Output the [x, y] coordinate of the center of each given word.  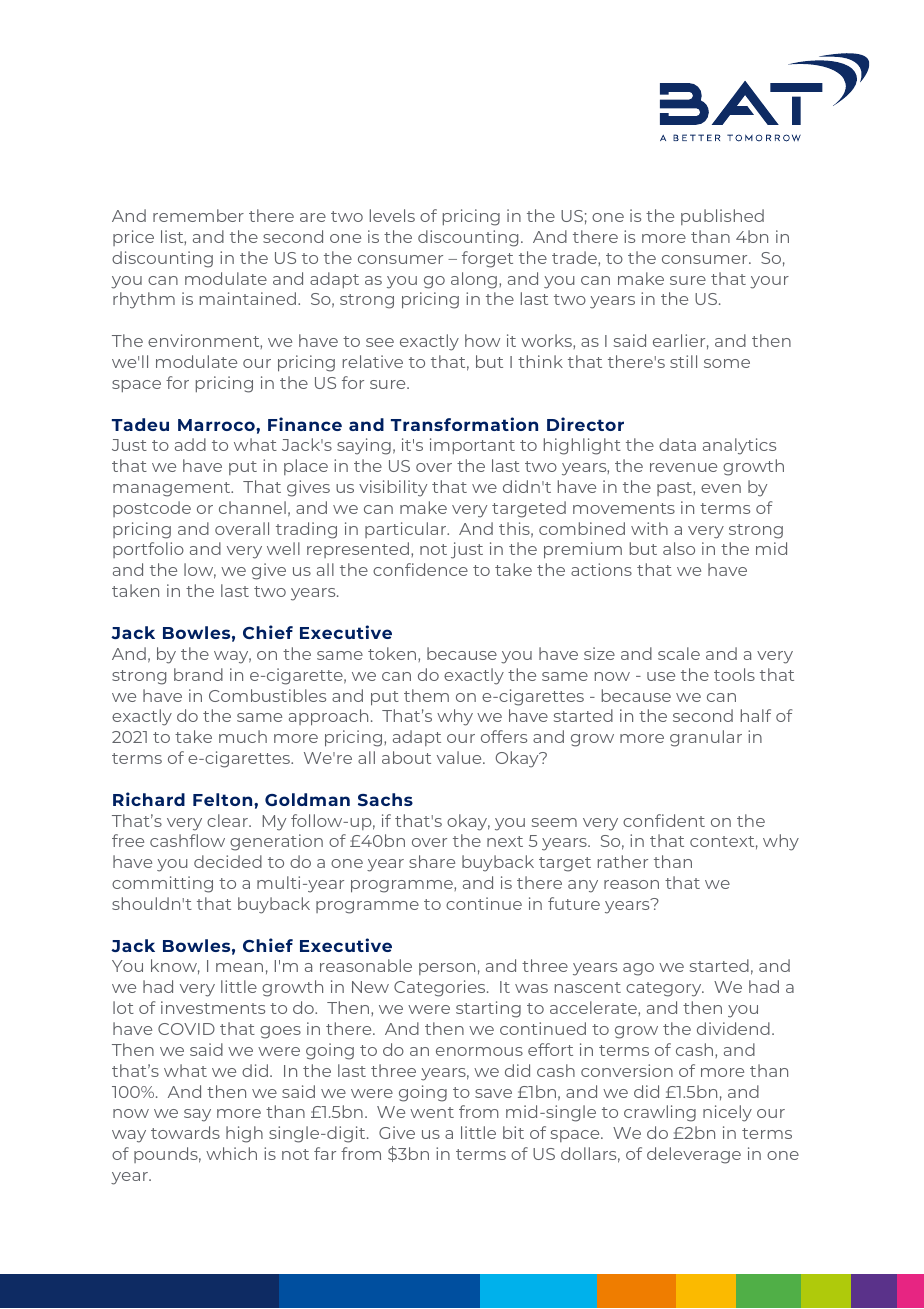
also [679, 548]
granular [706, 738]
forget [487, 259]
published [722, 217]
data [677, 444]
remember [198, 215]
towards [185, 1132]
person [447, 969]
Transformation [464, 424]
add [190, 444]
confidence [420, 569]
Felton [224, 799]
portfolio [148, 550]
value [460, 757]
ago [638, 969]
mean [239, 967]
